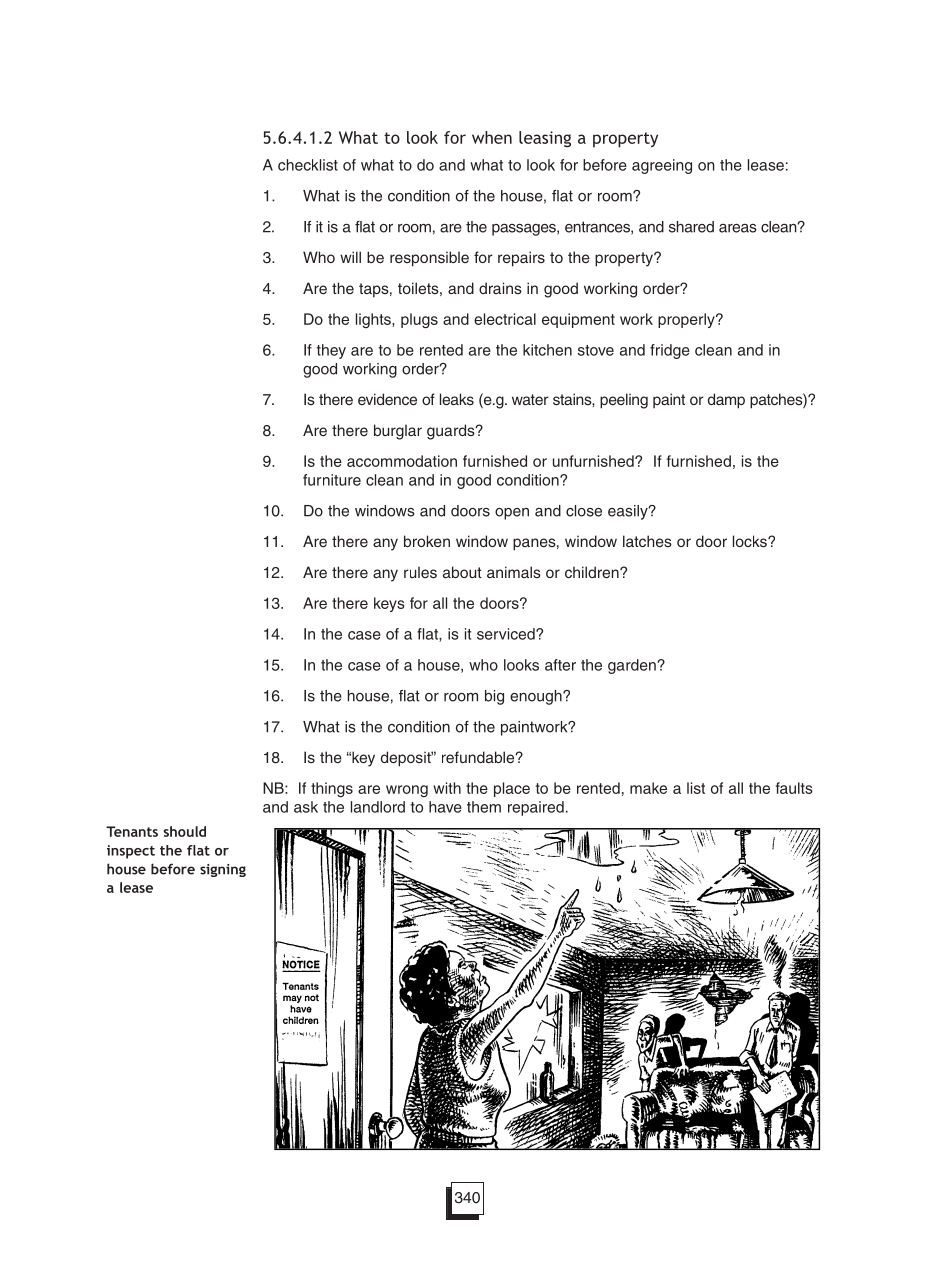 The image size is (933, 1288). I want to click on agreeing, so click(662, 166).
